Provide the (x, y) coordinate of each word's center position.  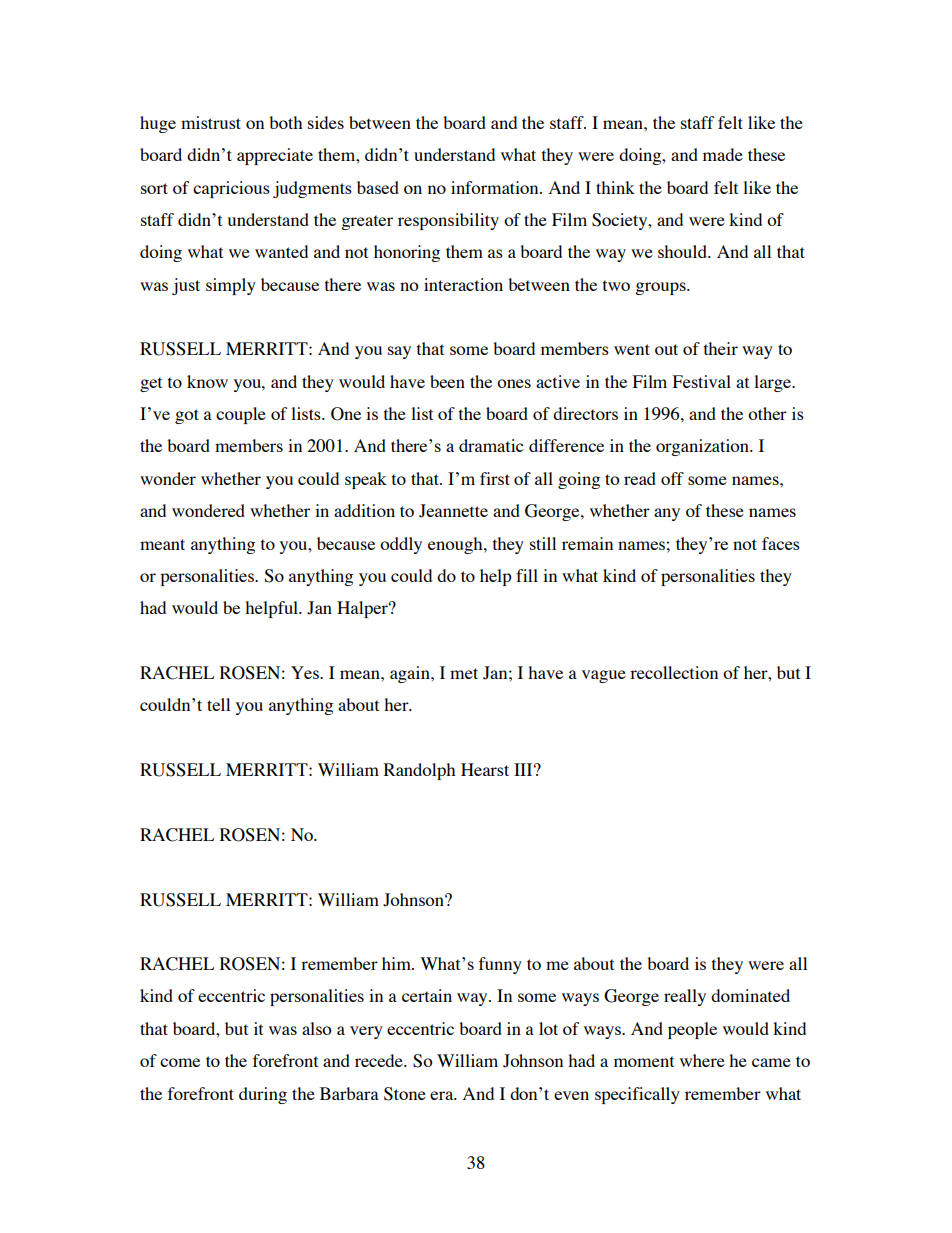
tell (218, 704)
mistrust (211, 122)
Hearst (485, 769)
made (723, 154)
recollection (674, 672)
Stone (405, 1094)
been (447, 381)
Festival (702, 381)
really (685, 997)
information (496, 187)
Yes (306, 672)
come (180, 1062)
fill (527, 575)
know (207, 381)
